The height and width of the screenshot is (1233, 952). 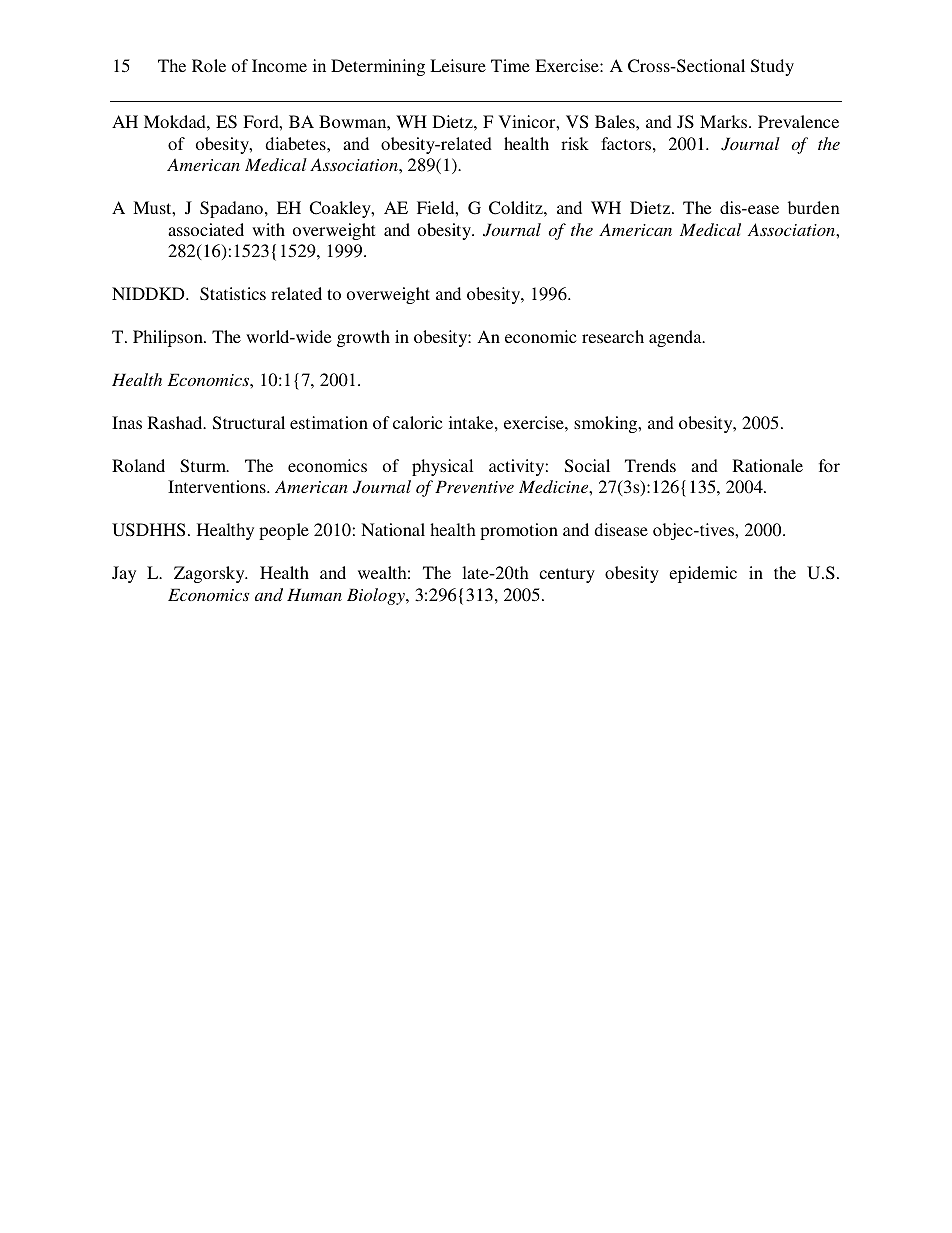 What do you see at coordinates (418, 422) in the screenshot?
I see `caloric` at bounding box center [418, 422].
